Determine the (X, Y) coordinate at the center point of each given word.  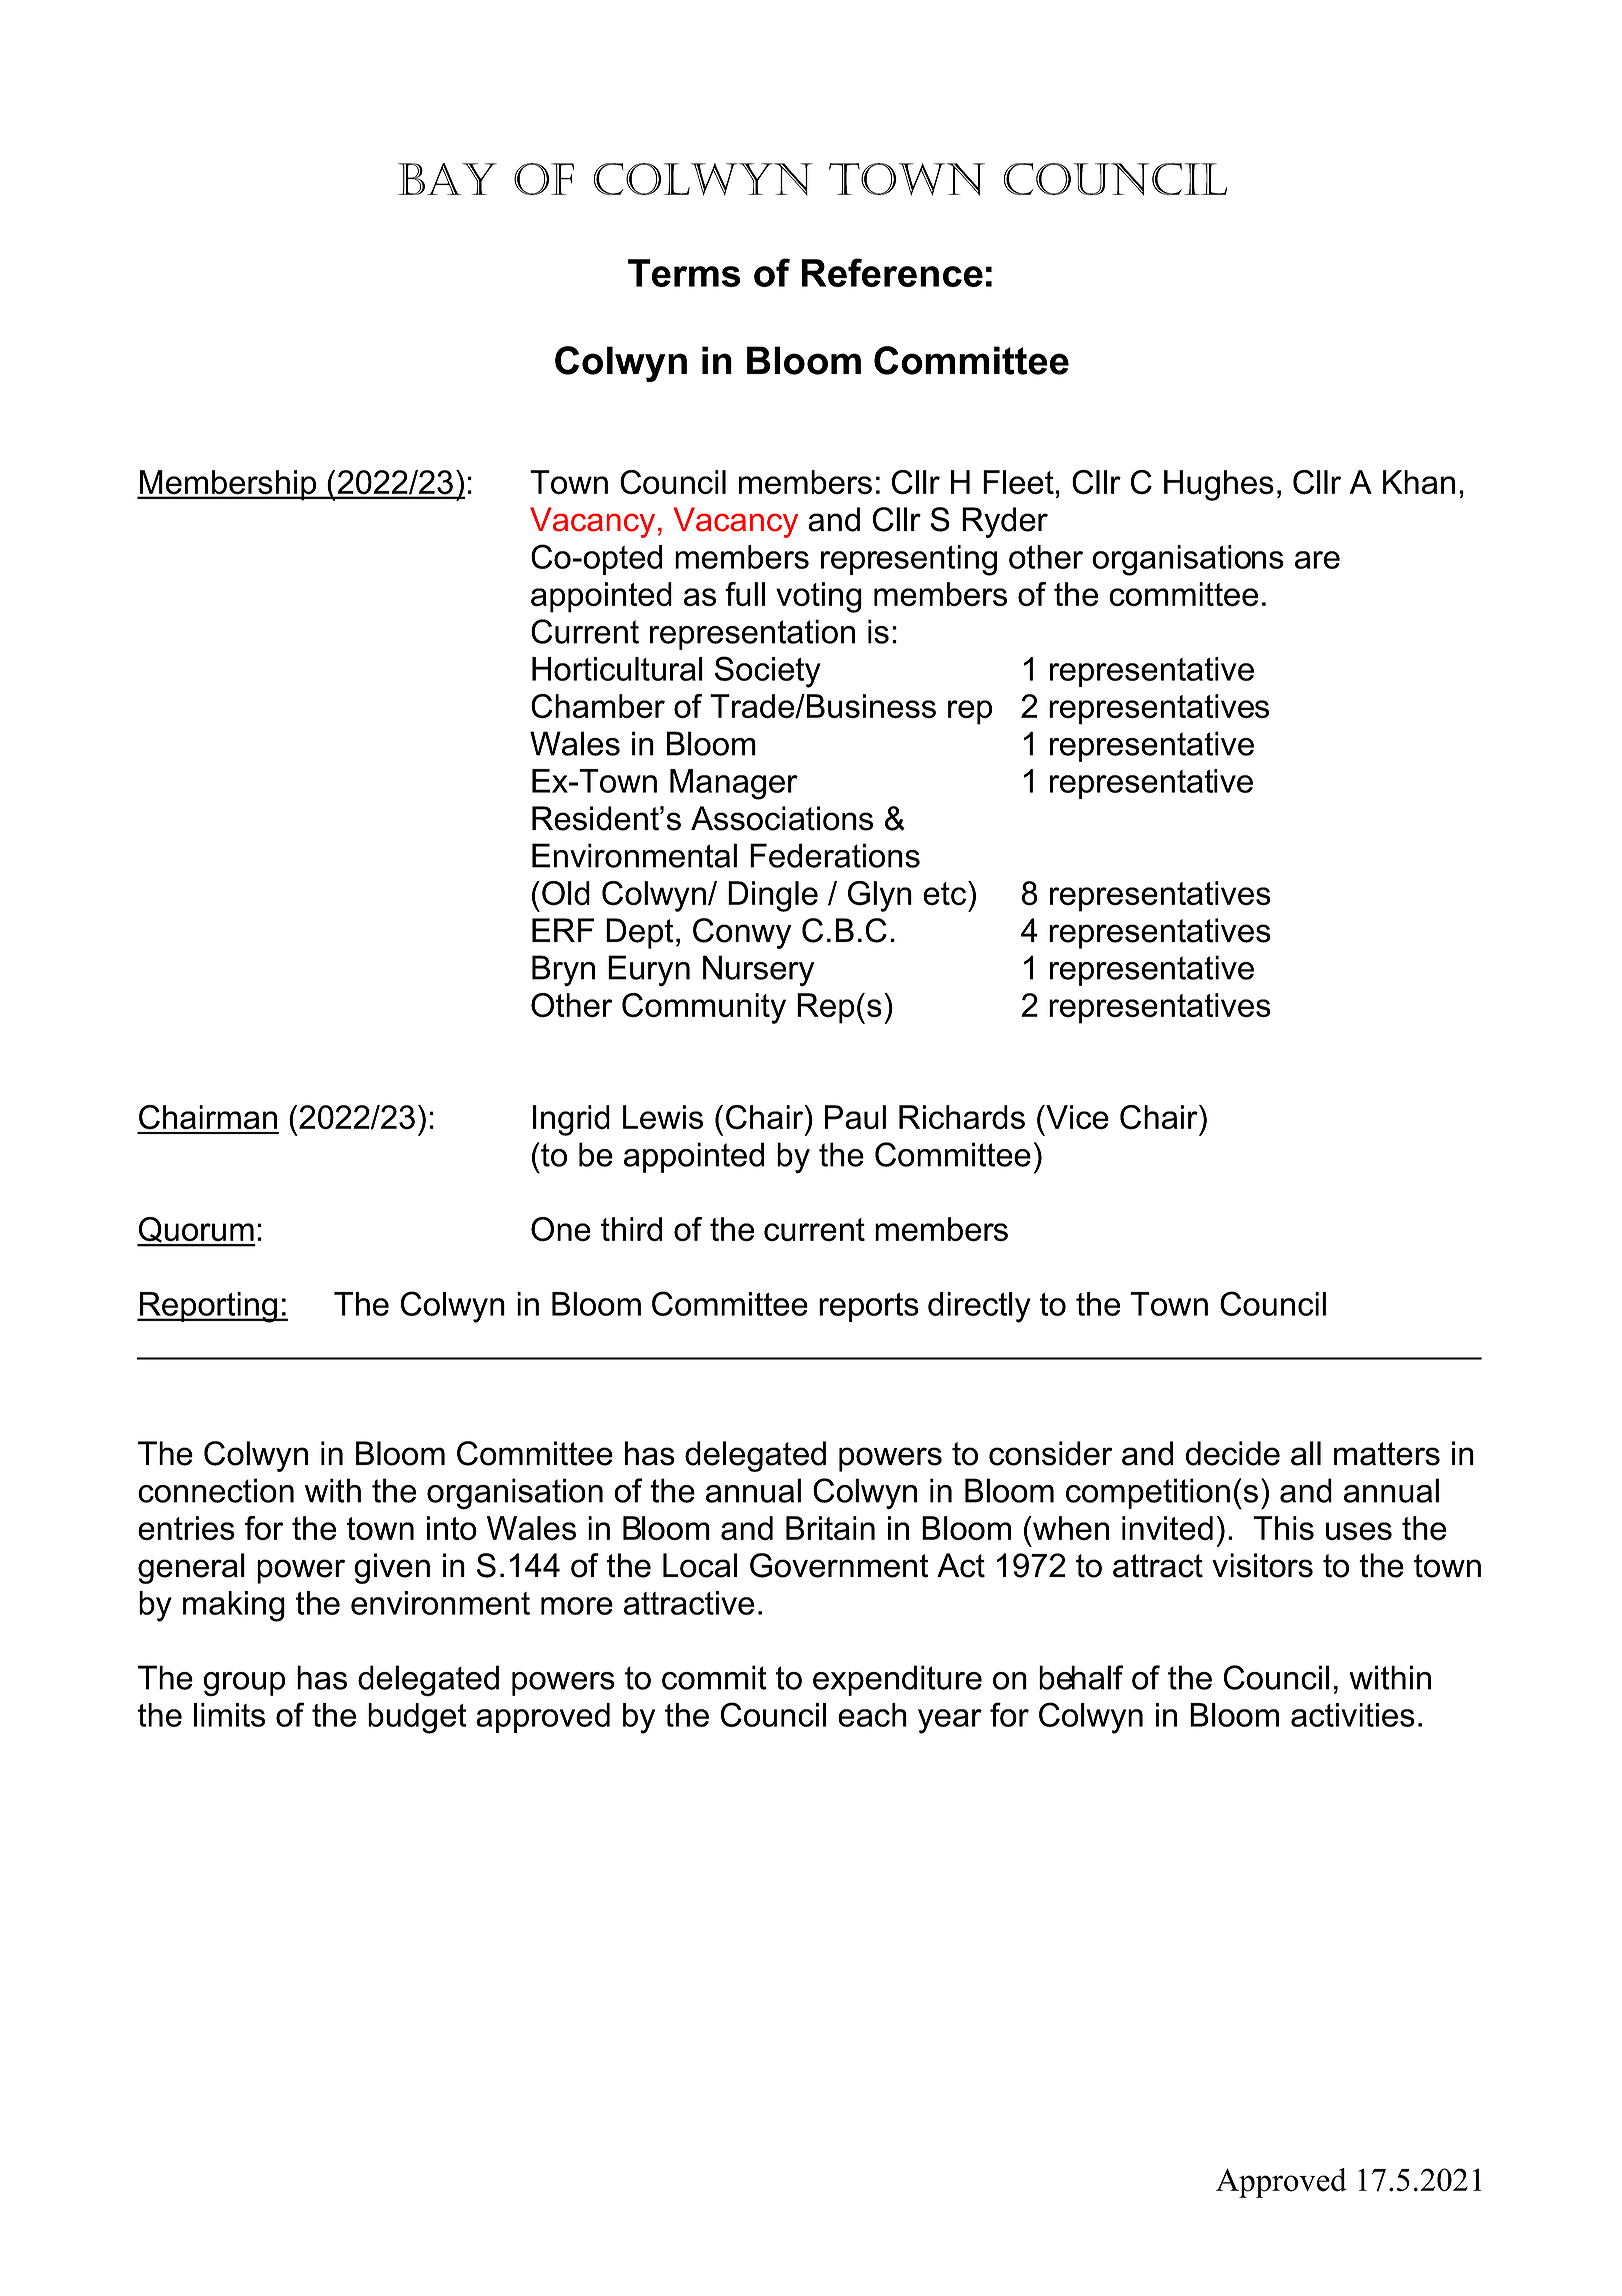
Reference (892, 272)
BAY (447, 179)
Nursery (758, 970)
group (244, 1684)
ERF (563, 930)
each (872, 1715)
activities (1353, 1715)
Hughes (1219, 485)
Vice (1076, 1117)
